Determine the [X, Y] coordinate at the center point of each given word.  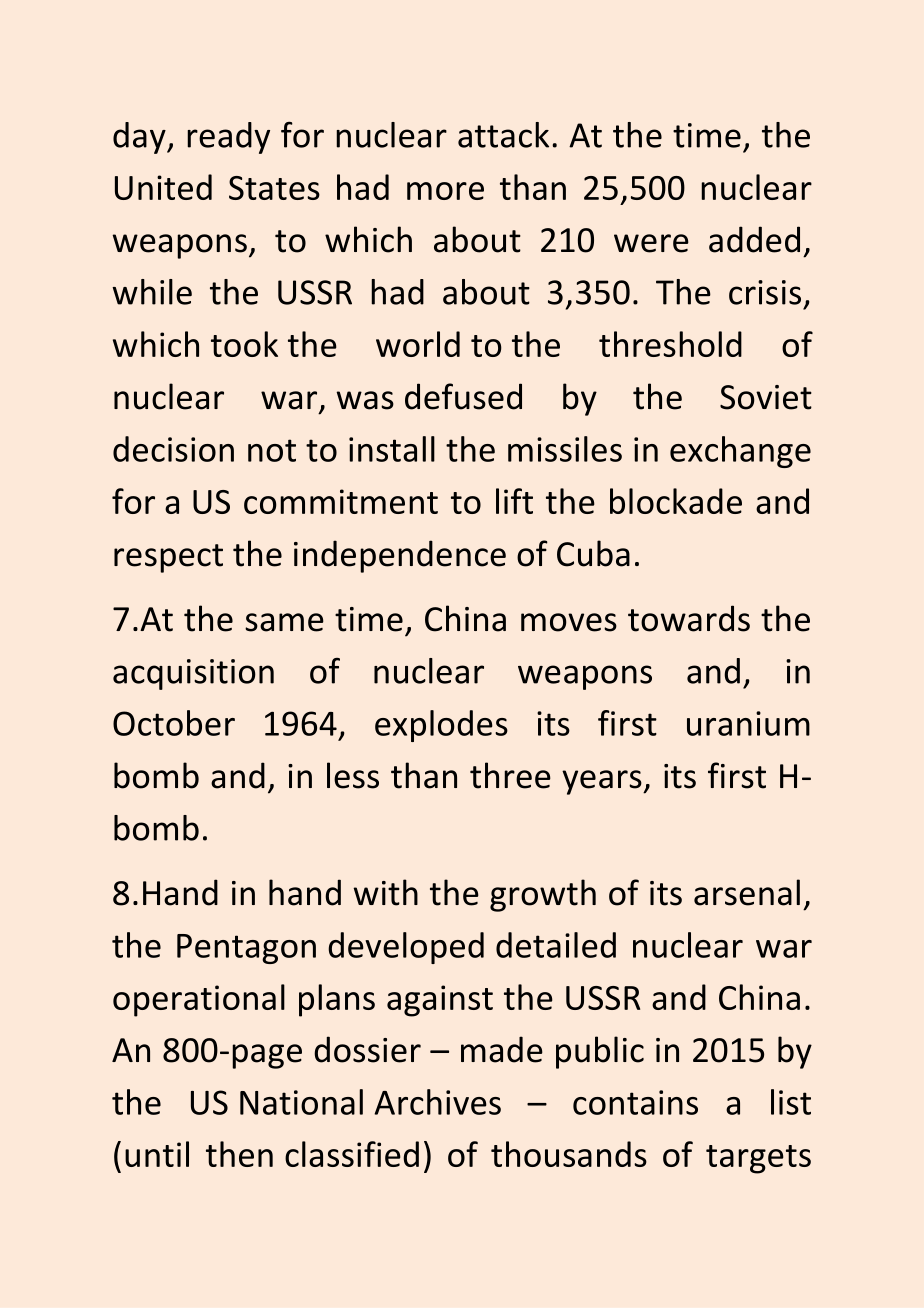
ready [228, 138]
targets [758, 1159]
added [754, 239]
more [445, 191]
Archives [437, 1102]
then [239, 1154]
